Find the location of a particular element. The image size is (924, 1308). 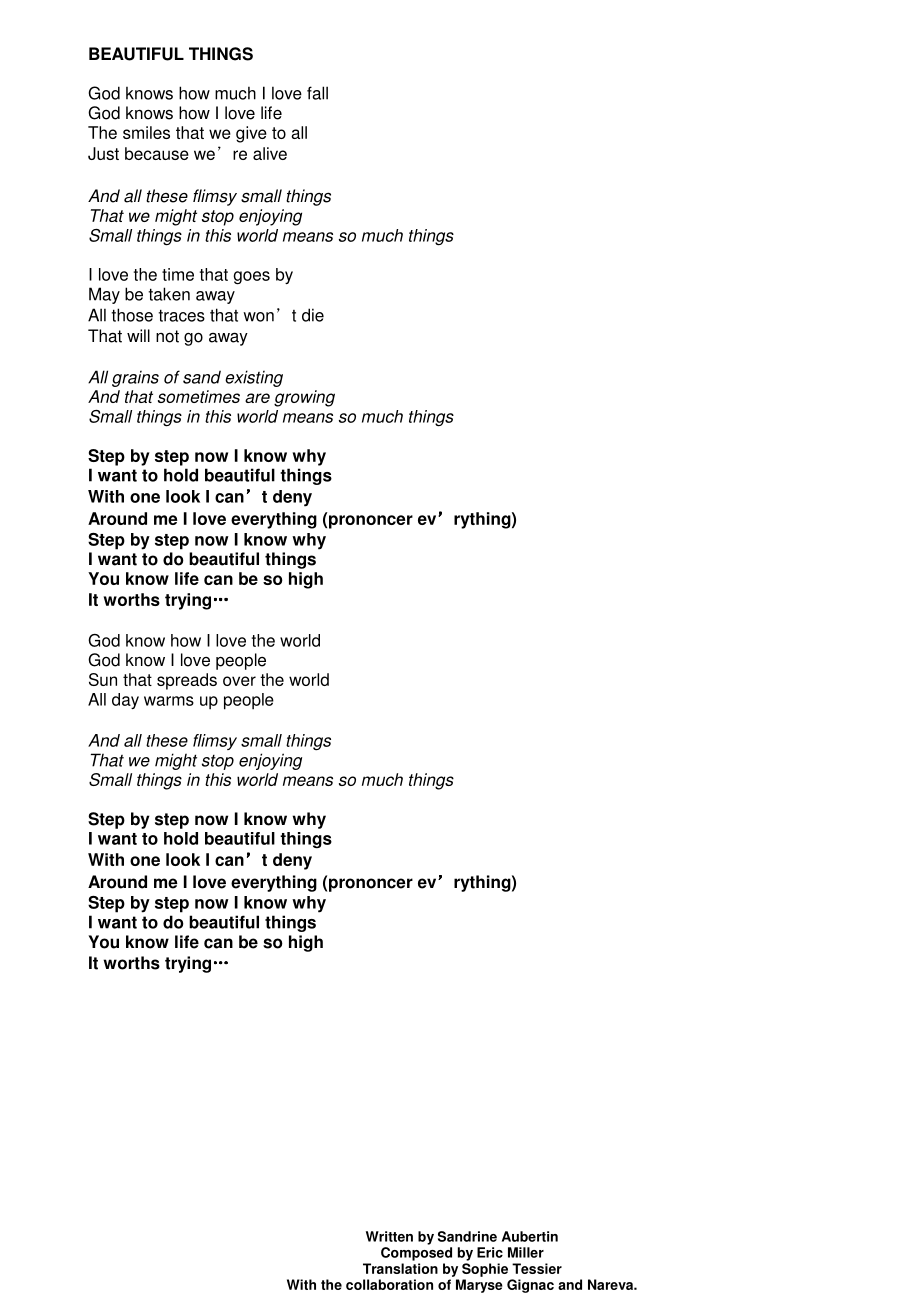

warms is located at coordinates (169, 701).
